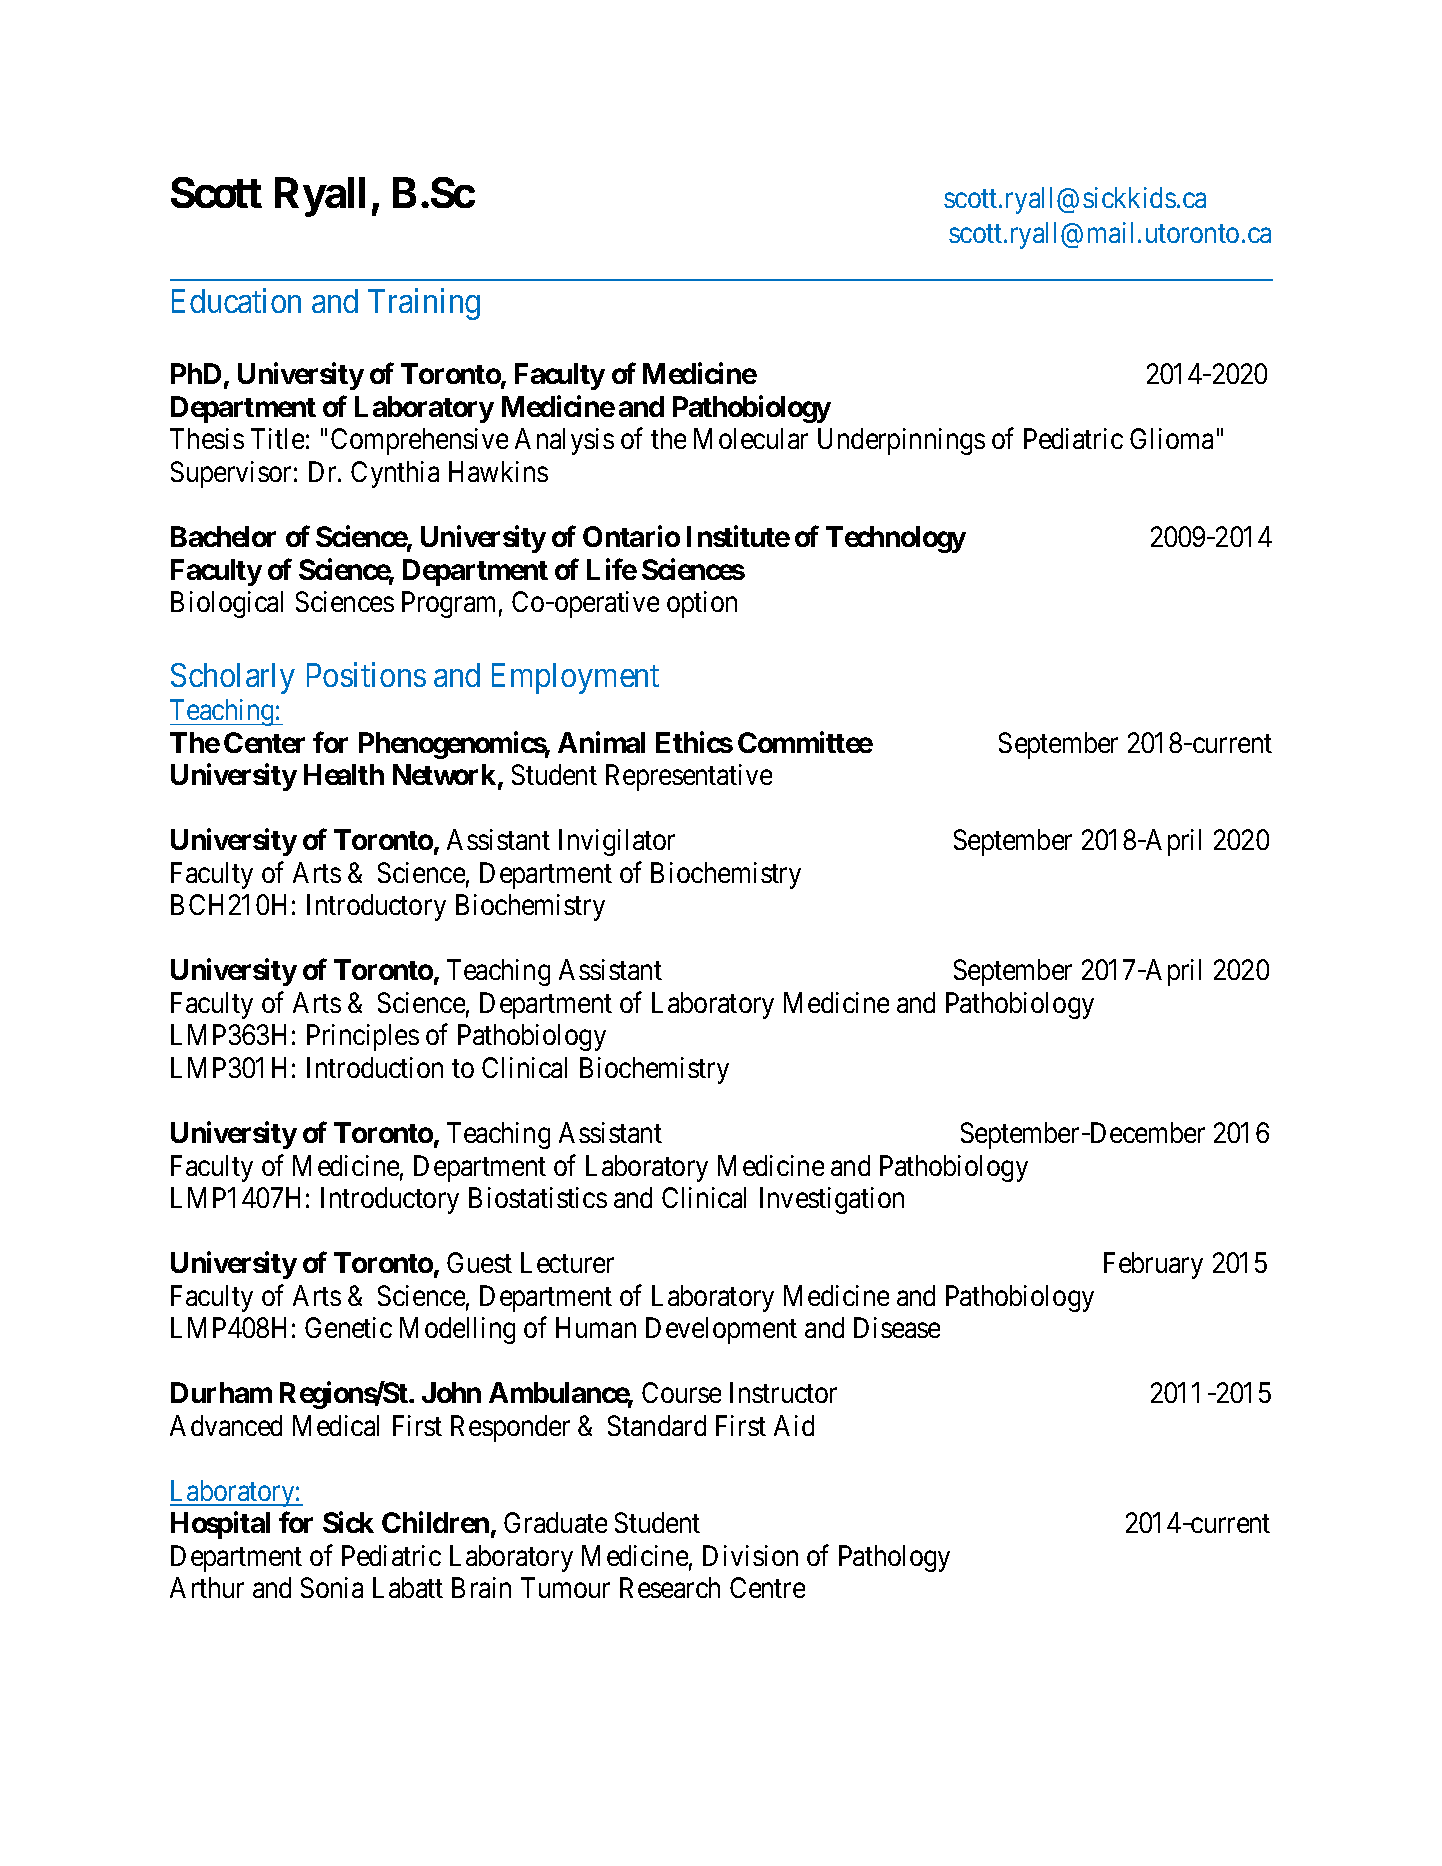 This page has height=1866, width=1442. What do you see at coordinates (897, 1327) in the page?
I see `Disease` at bounding box center [897, 1327].
